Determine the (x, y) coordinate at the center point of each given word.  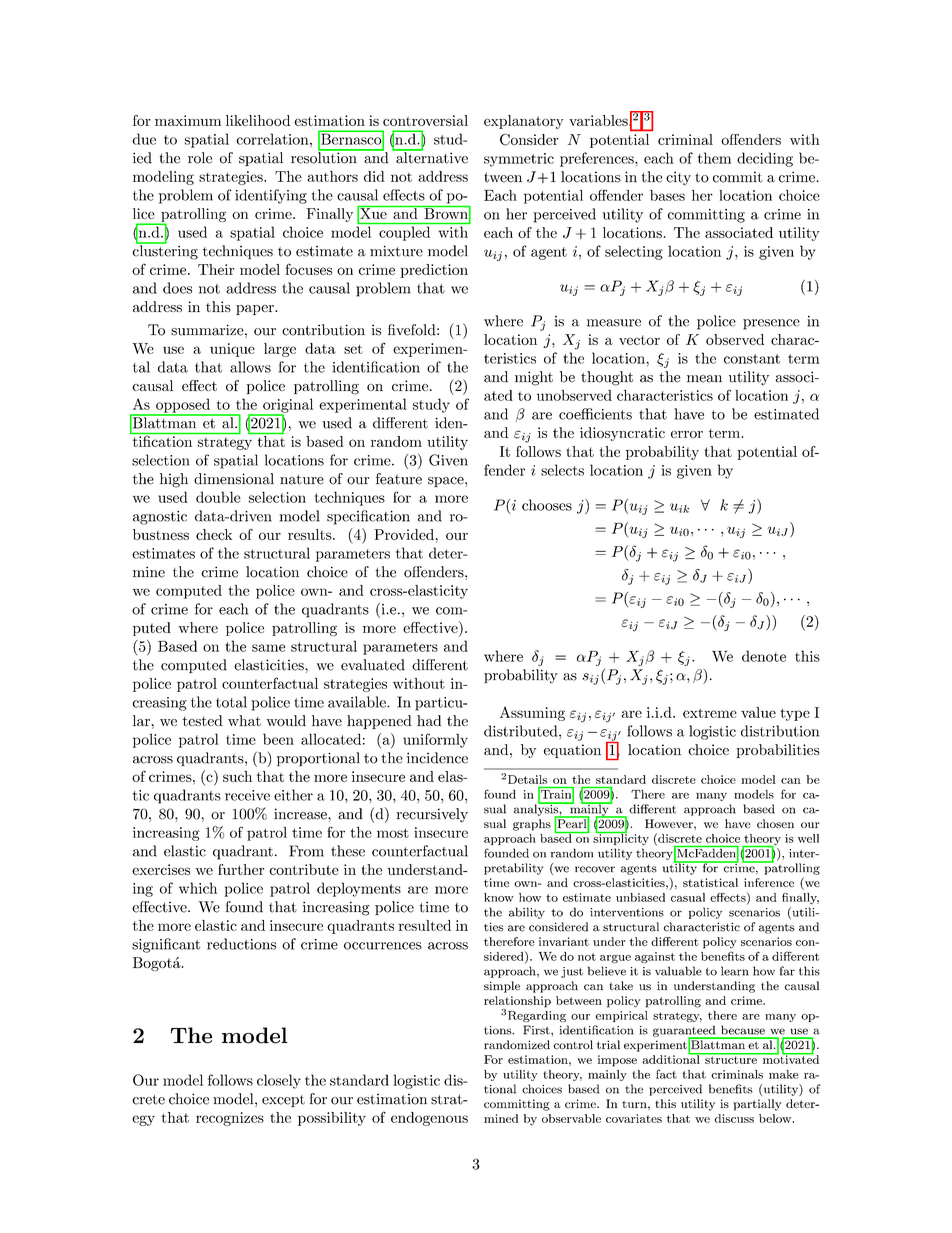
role (200, 158)
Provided (404, 534)
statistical (710, 882)
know (499, 897)
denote (764, 656)
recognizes (230, 1119)
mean (704, 379)
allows (250, 367)
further (241, 869)
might (534, 378)
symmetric (519, 160)
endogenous (429, 1119)
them (714, 158)
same (268, 648)
